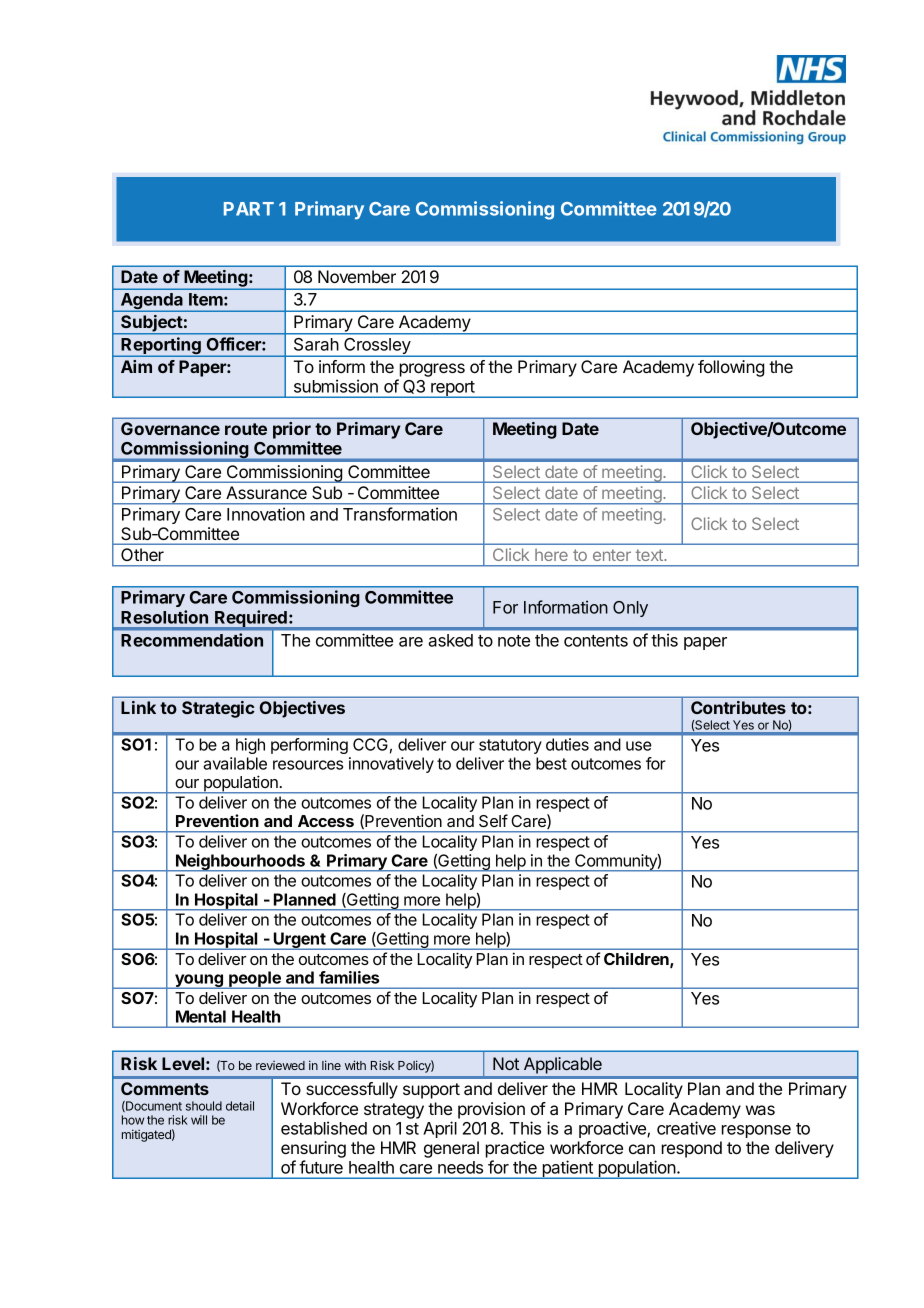 This screenshot has width=924, height=1308. What do you see at coordinates (450, 640) in the screenshot?
I see `asked` at bounding box center [450, 640].
